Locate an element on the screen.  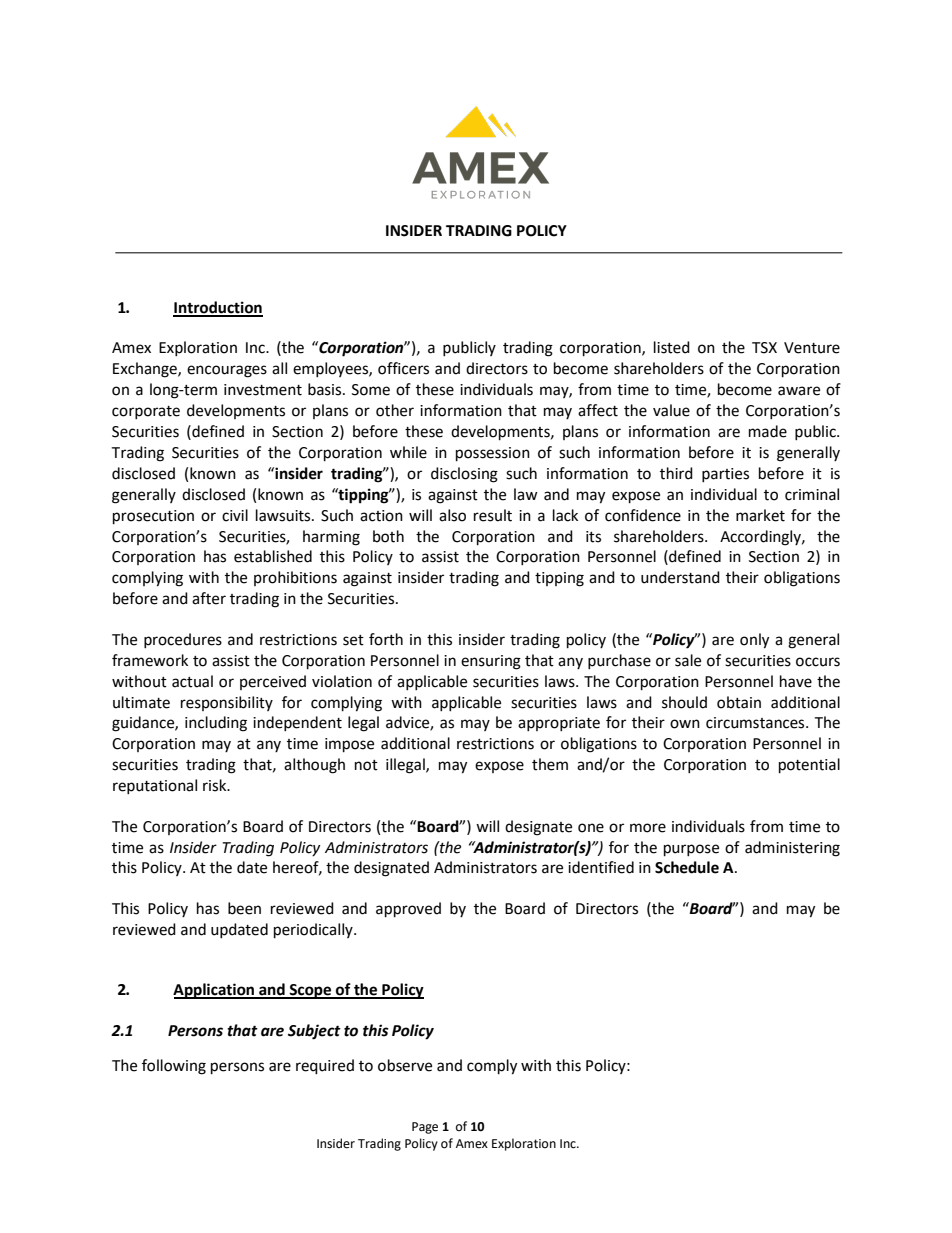
Page is located at coordinates (425, 1128).
